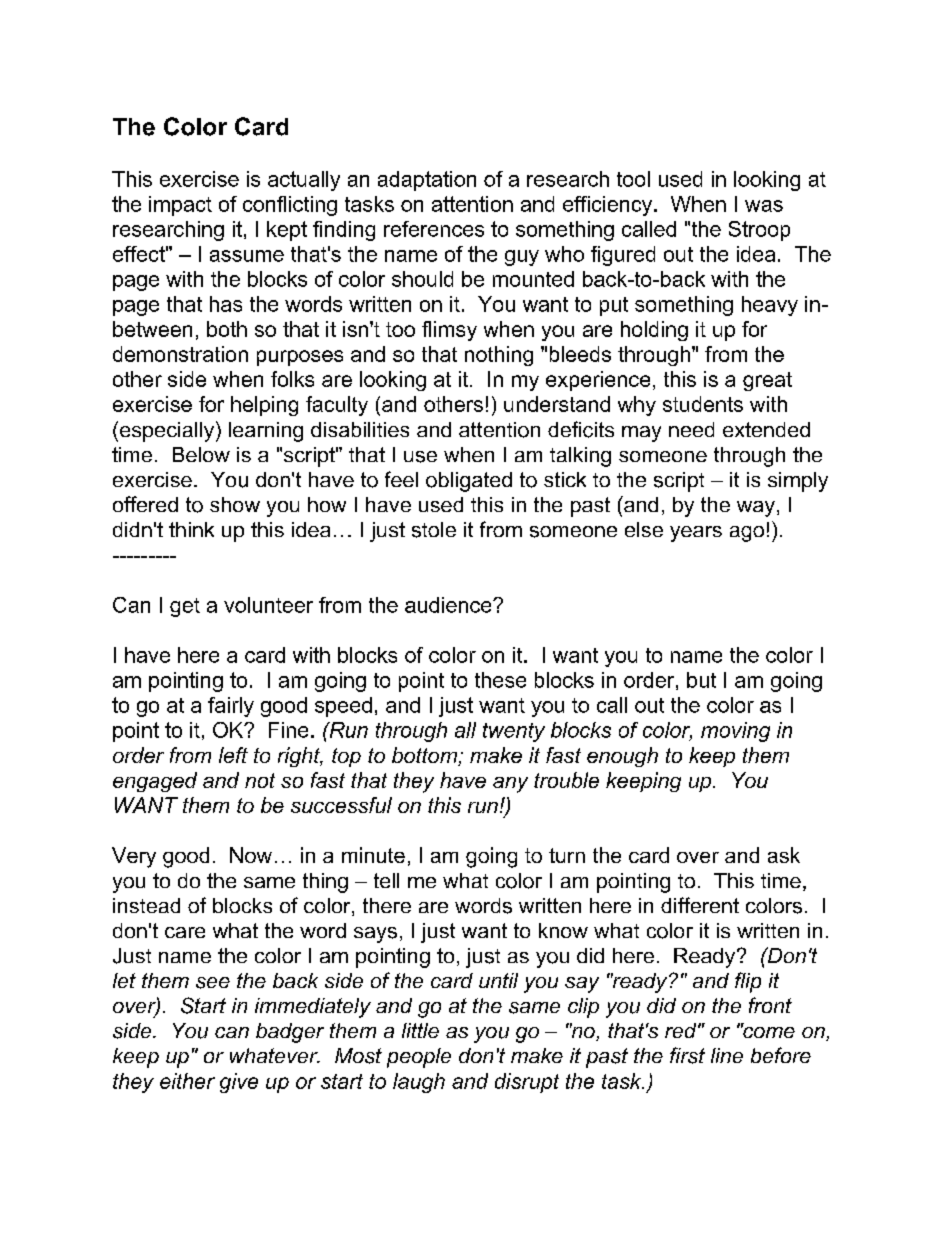 This page has width=952, height=1233. Describe the element at coordinates (764, 206) in the page. I see `was` at that location.
